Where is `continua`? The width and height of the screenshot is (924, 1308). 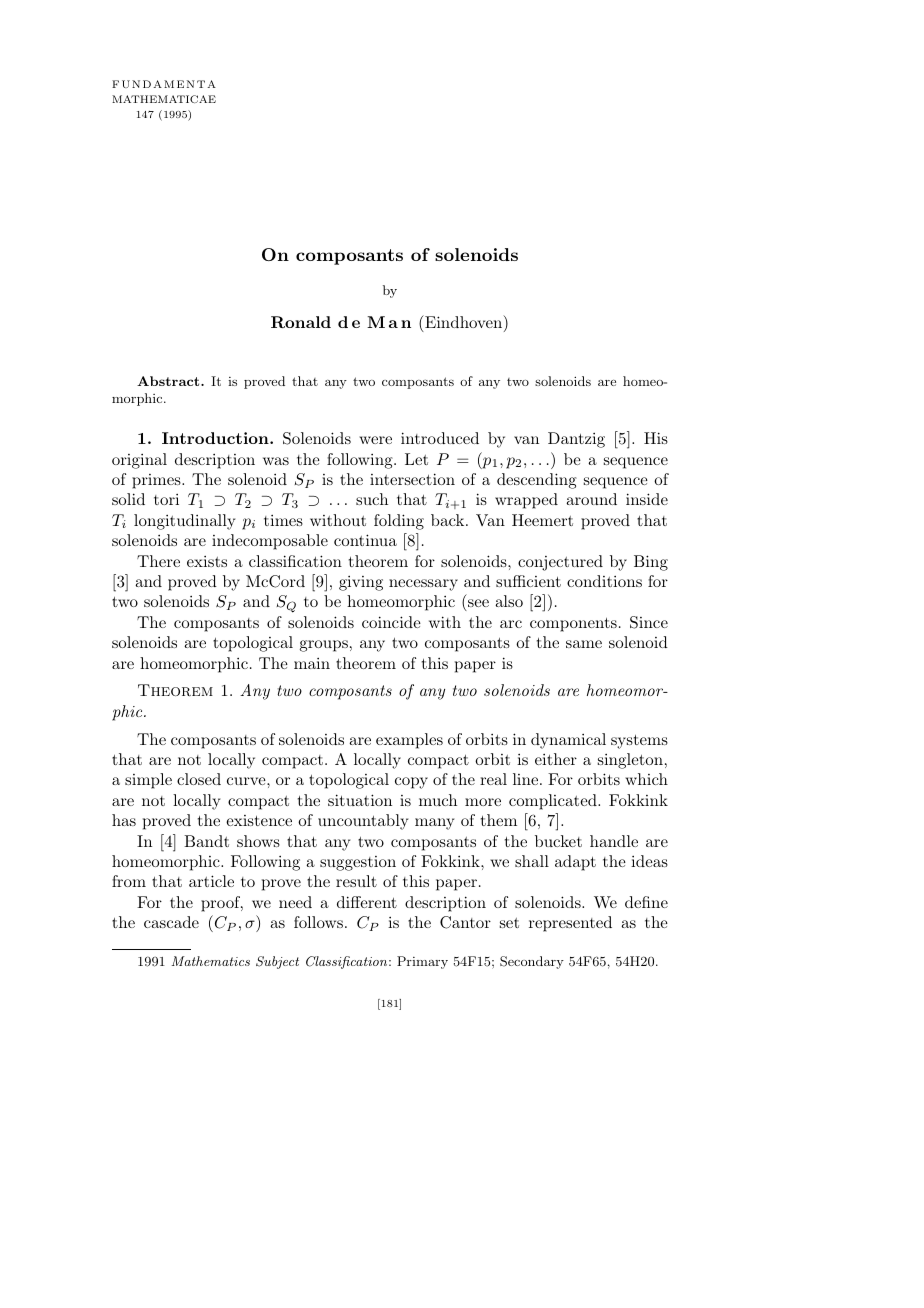 continua is located at coordinates (365, 540).
